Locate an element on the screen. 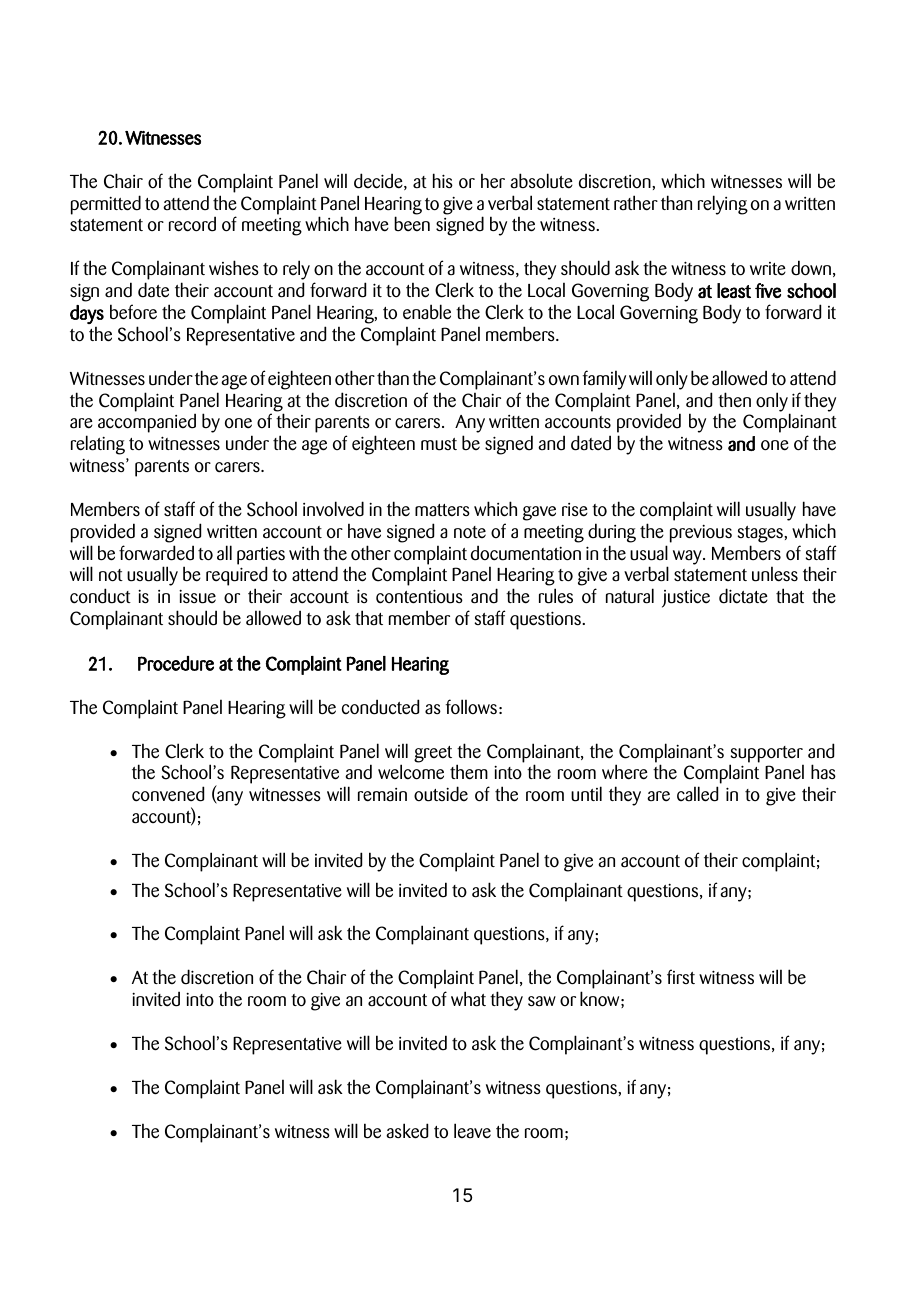 This screenshot has width=924, height=1307. dictate is located at coordinates (743, 596).
